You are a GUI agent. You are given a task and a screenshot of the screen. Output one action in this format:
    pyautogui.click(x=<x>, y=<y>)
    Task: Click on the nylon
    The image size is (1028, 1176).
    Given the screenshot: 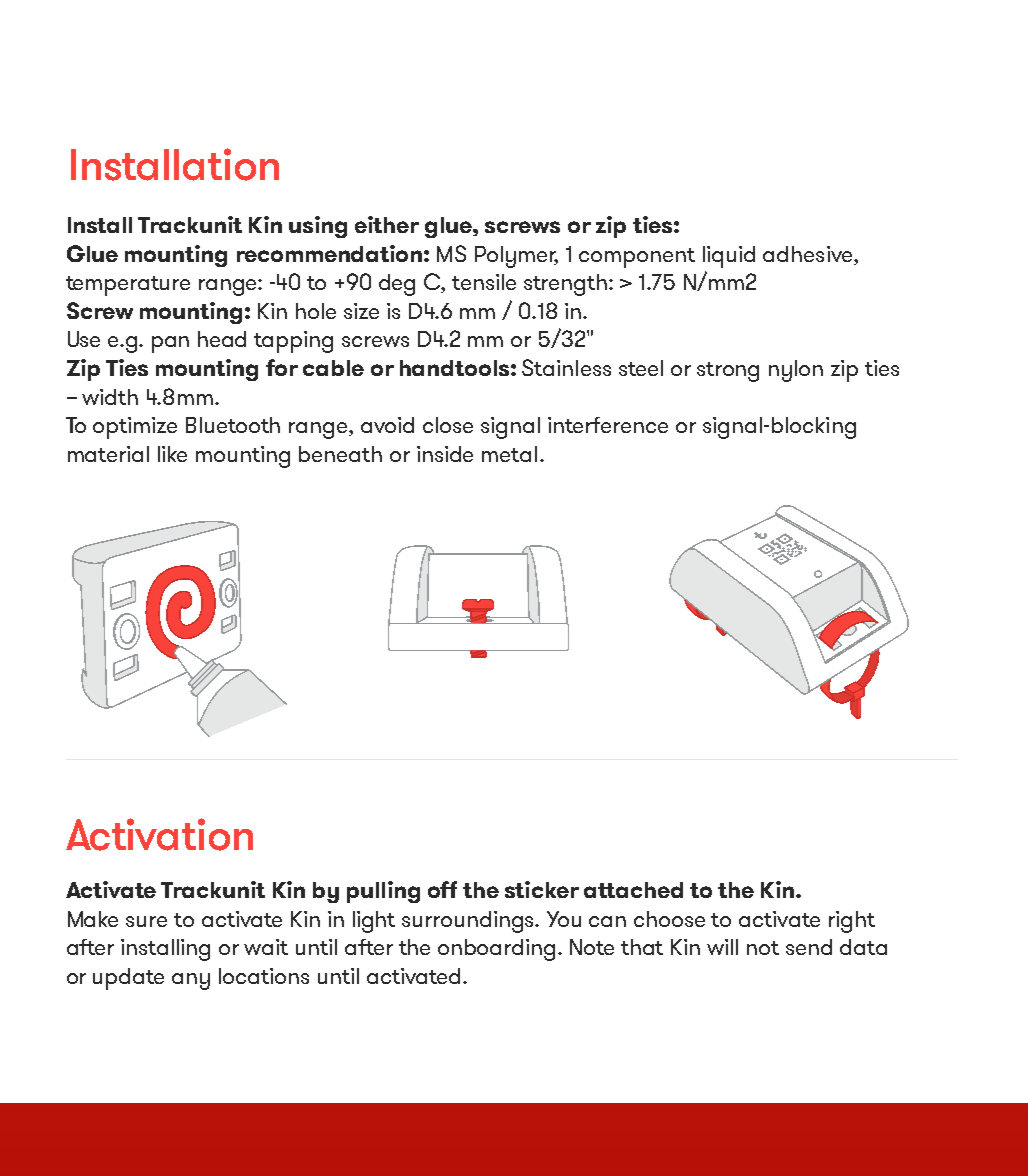 What is the action you would take?
    pyautogui.click(x=796, y=371)
